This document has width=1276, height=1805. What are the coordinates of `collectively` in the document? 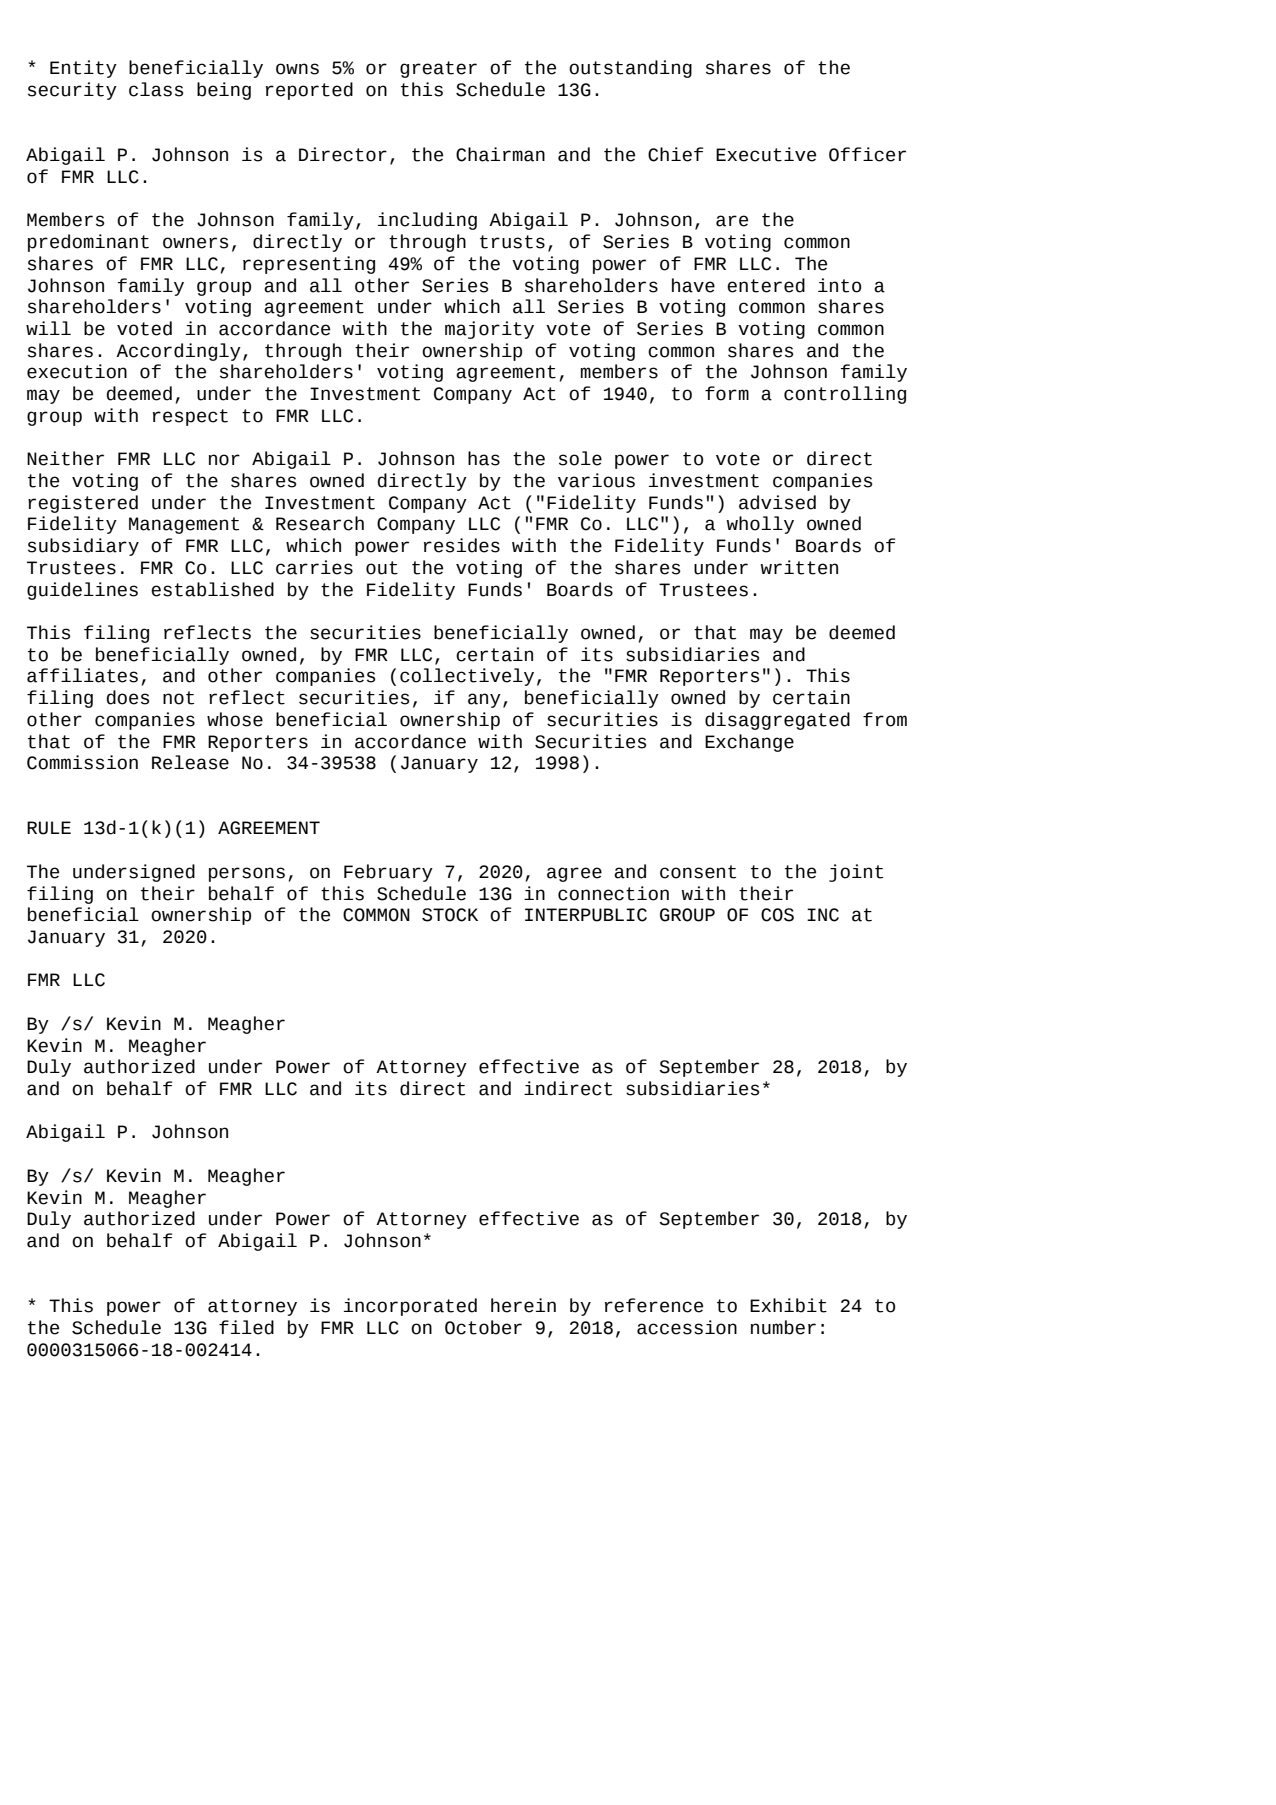 It's located at (467, 677).
